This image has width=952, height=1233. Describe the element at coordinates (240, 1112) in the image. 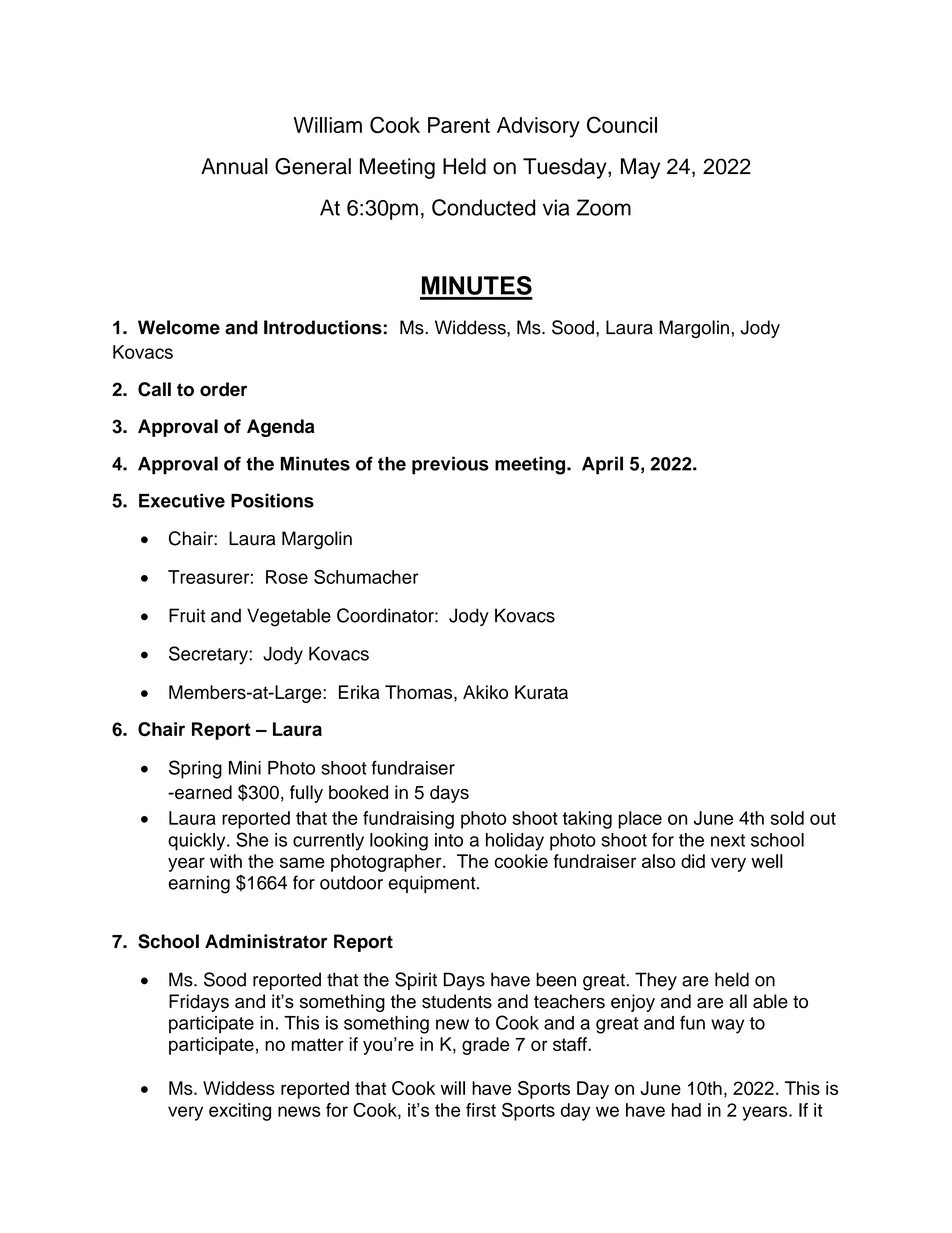

I see `exciting` at that location.
